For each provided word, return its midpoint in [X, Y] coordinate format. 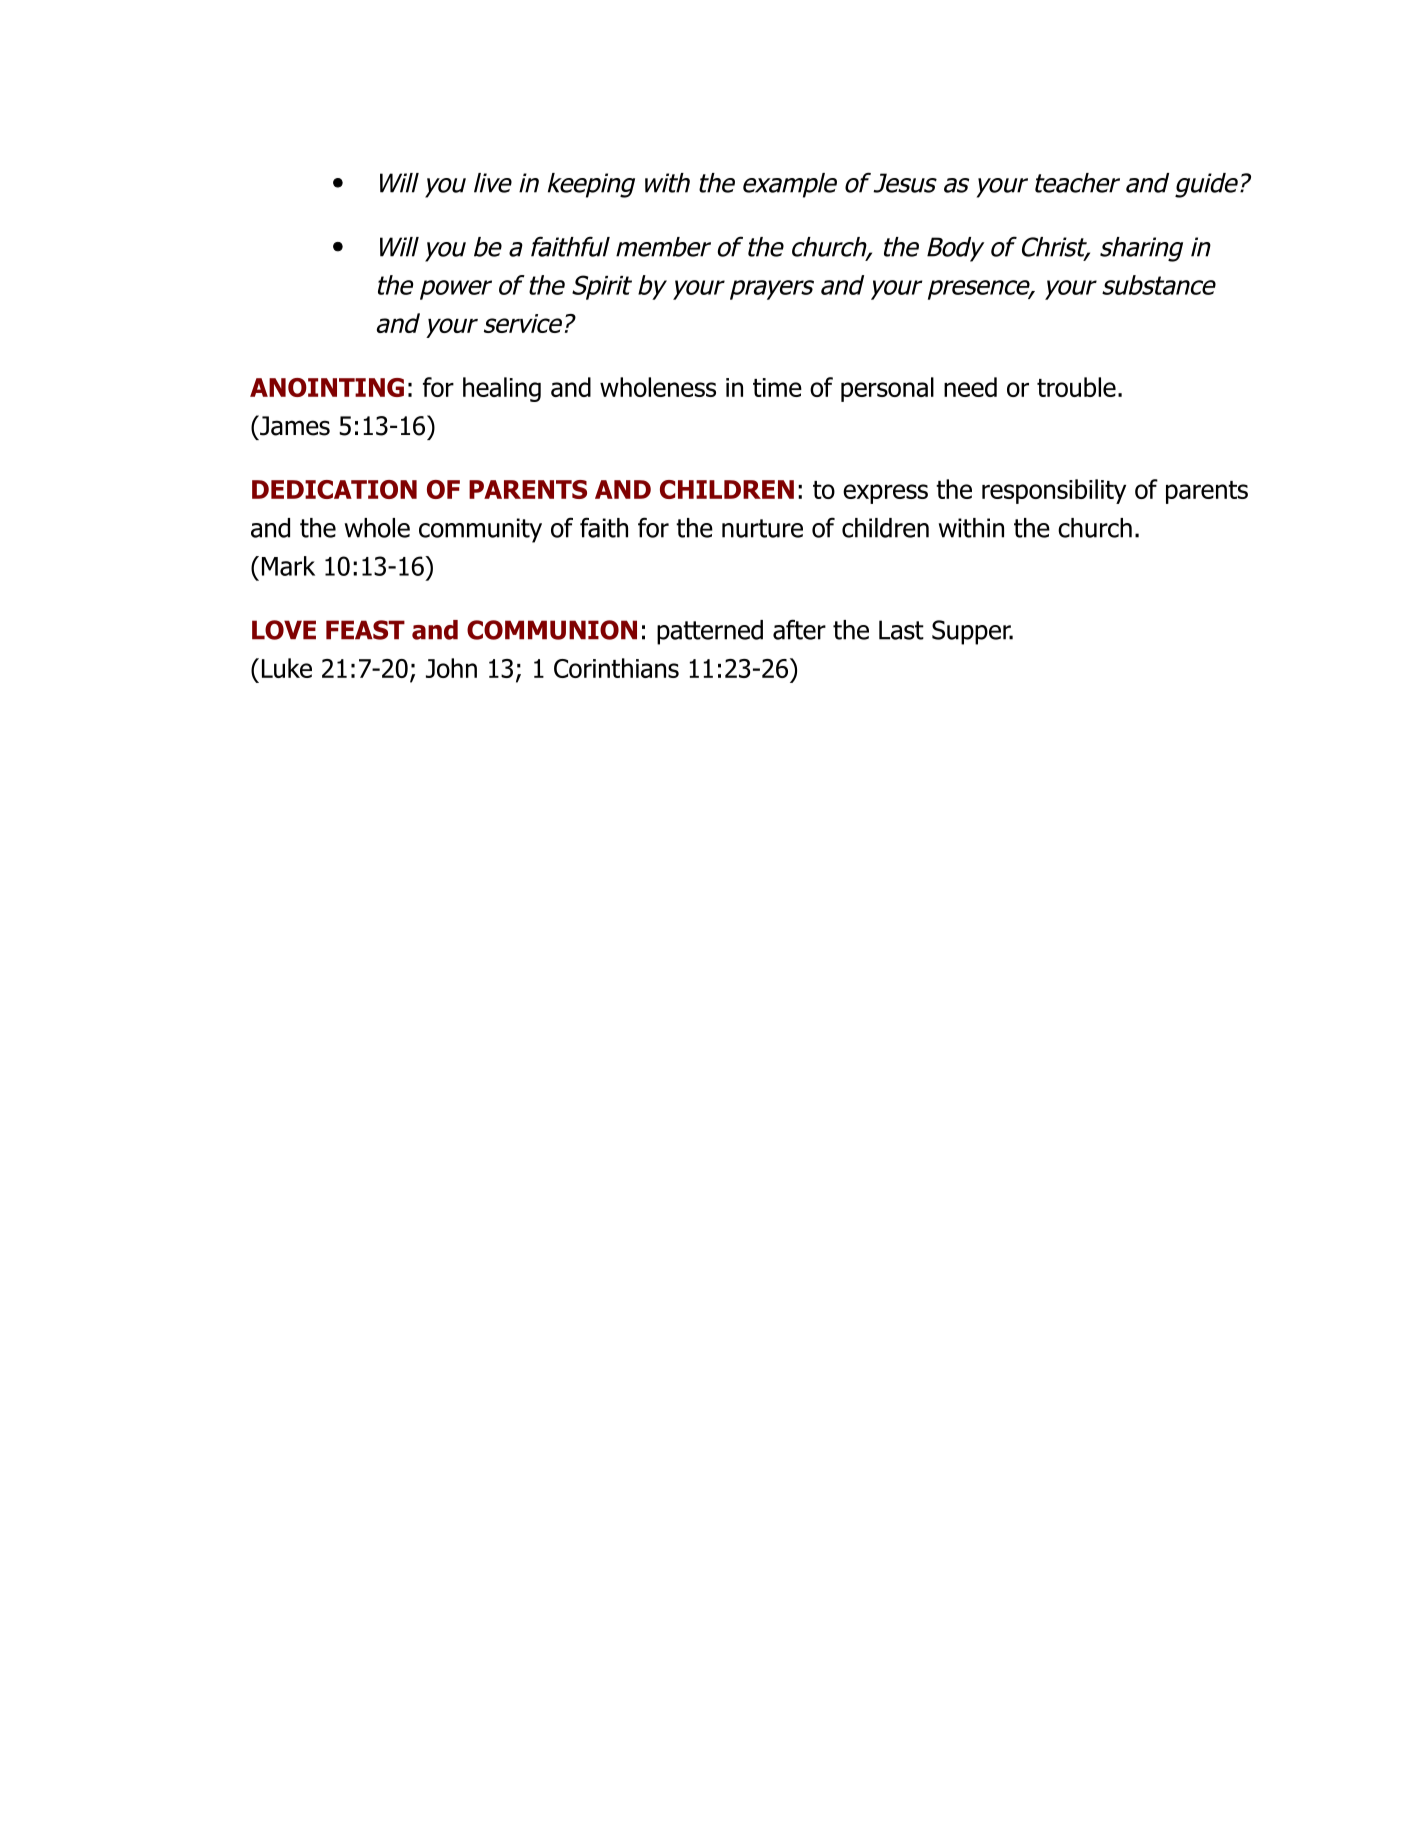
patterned [710, 632]
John [451, 668]
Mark [288, 566]
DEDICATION [334, 489]
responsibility [1054, 491]
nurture [762, 528]
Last [901, 630]
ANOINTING [327, 387]
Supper [972, 632]
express [885, 494]
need [970, 387]
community [480, 530]
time [777, 387]
